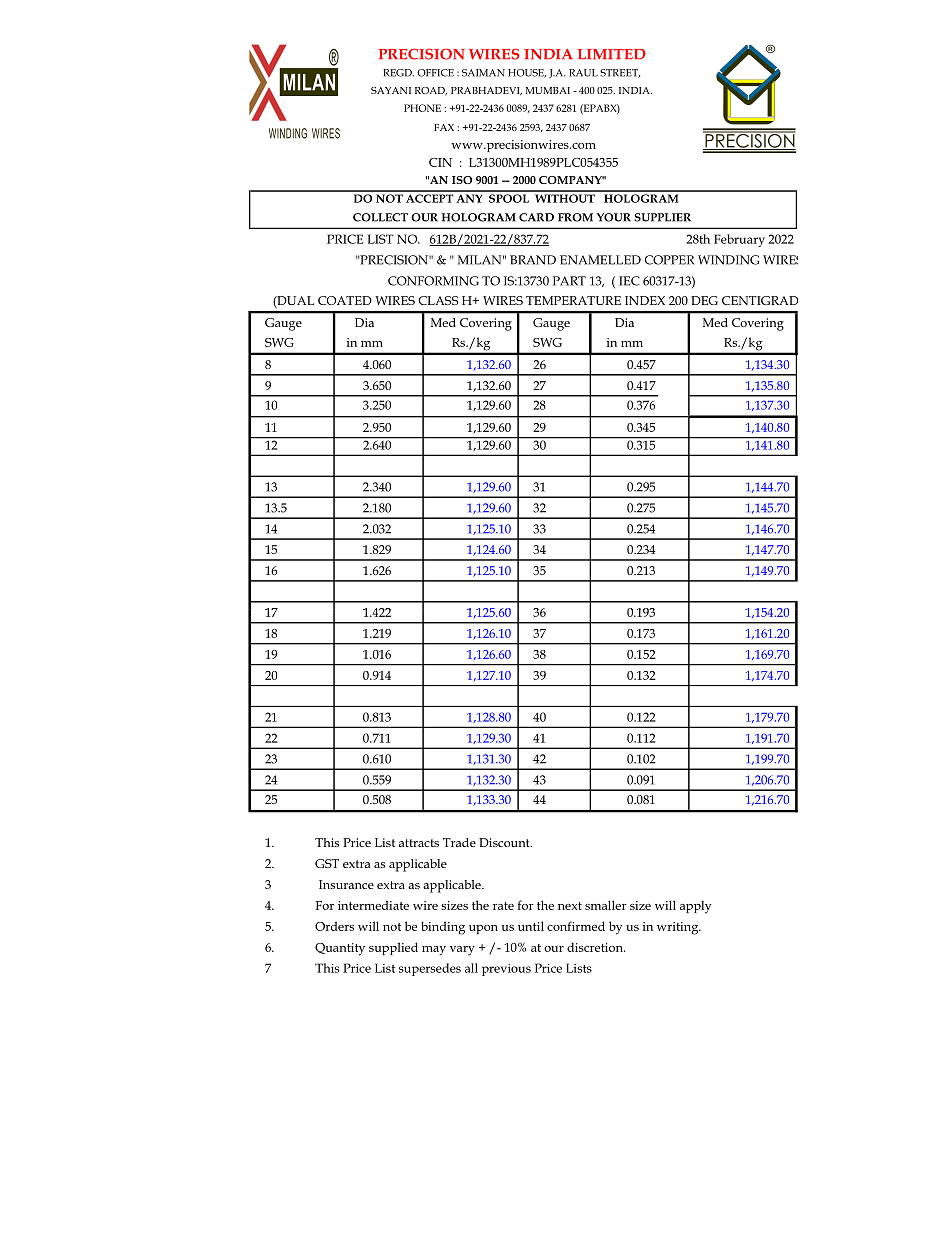  What do you see at coordinates (393, 948) in the document?
I see `supplied` at bounding box center [393, 948].
